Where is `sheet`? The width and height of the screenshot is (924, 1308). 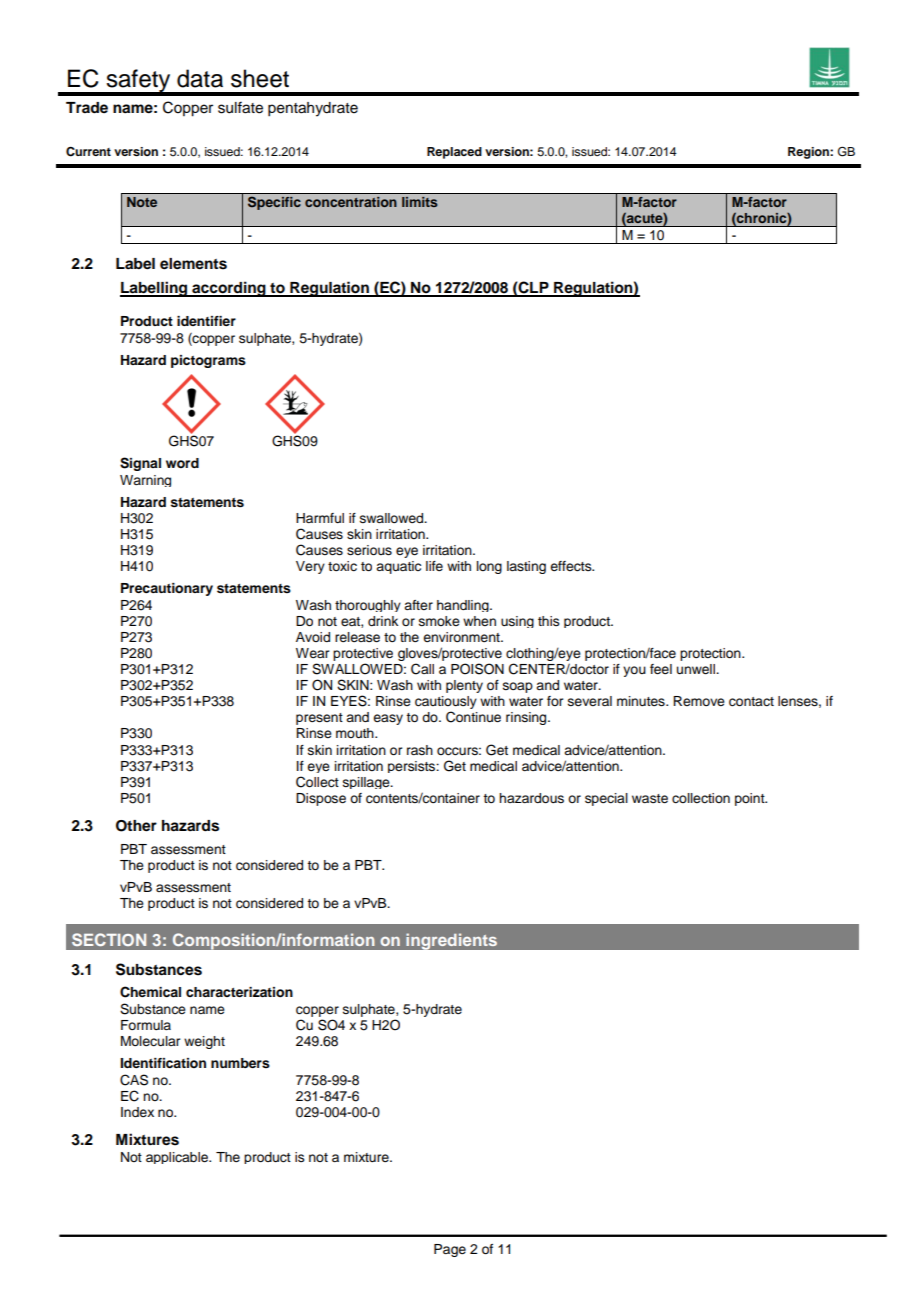
sheet is located at coordinates (260, 78).
